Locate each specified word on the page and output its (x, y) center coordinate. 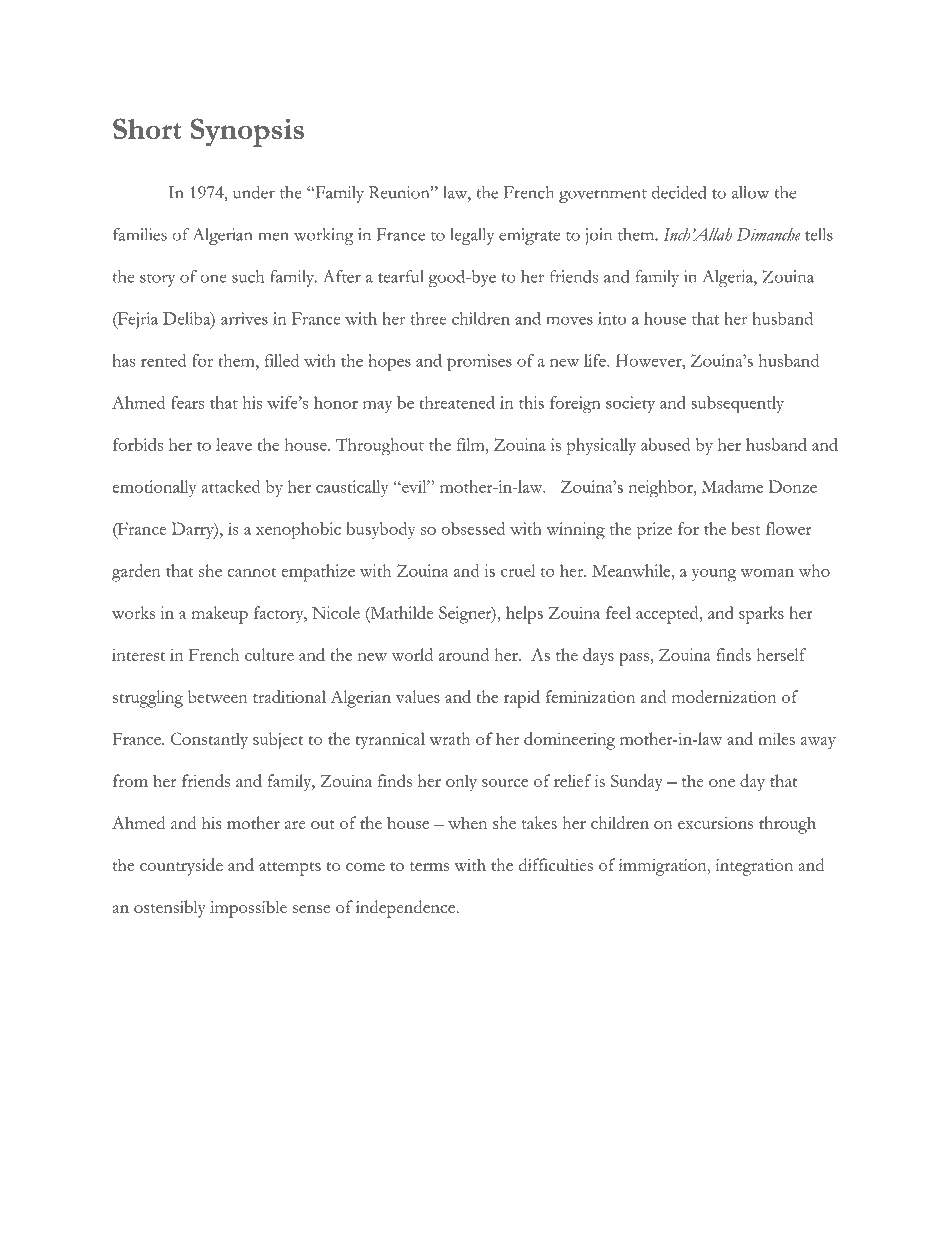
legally (472, 236)
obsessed (473, 528)
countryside (181, 867)
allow (750, 192)
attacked (230, 486)
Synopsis (247, 132)
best (746, 528)
